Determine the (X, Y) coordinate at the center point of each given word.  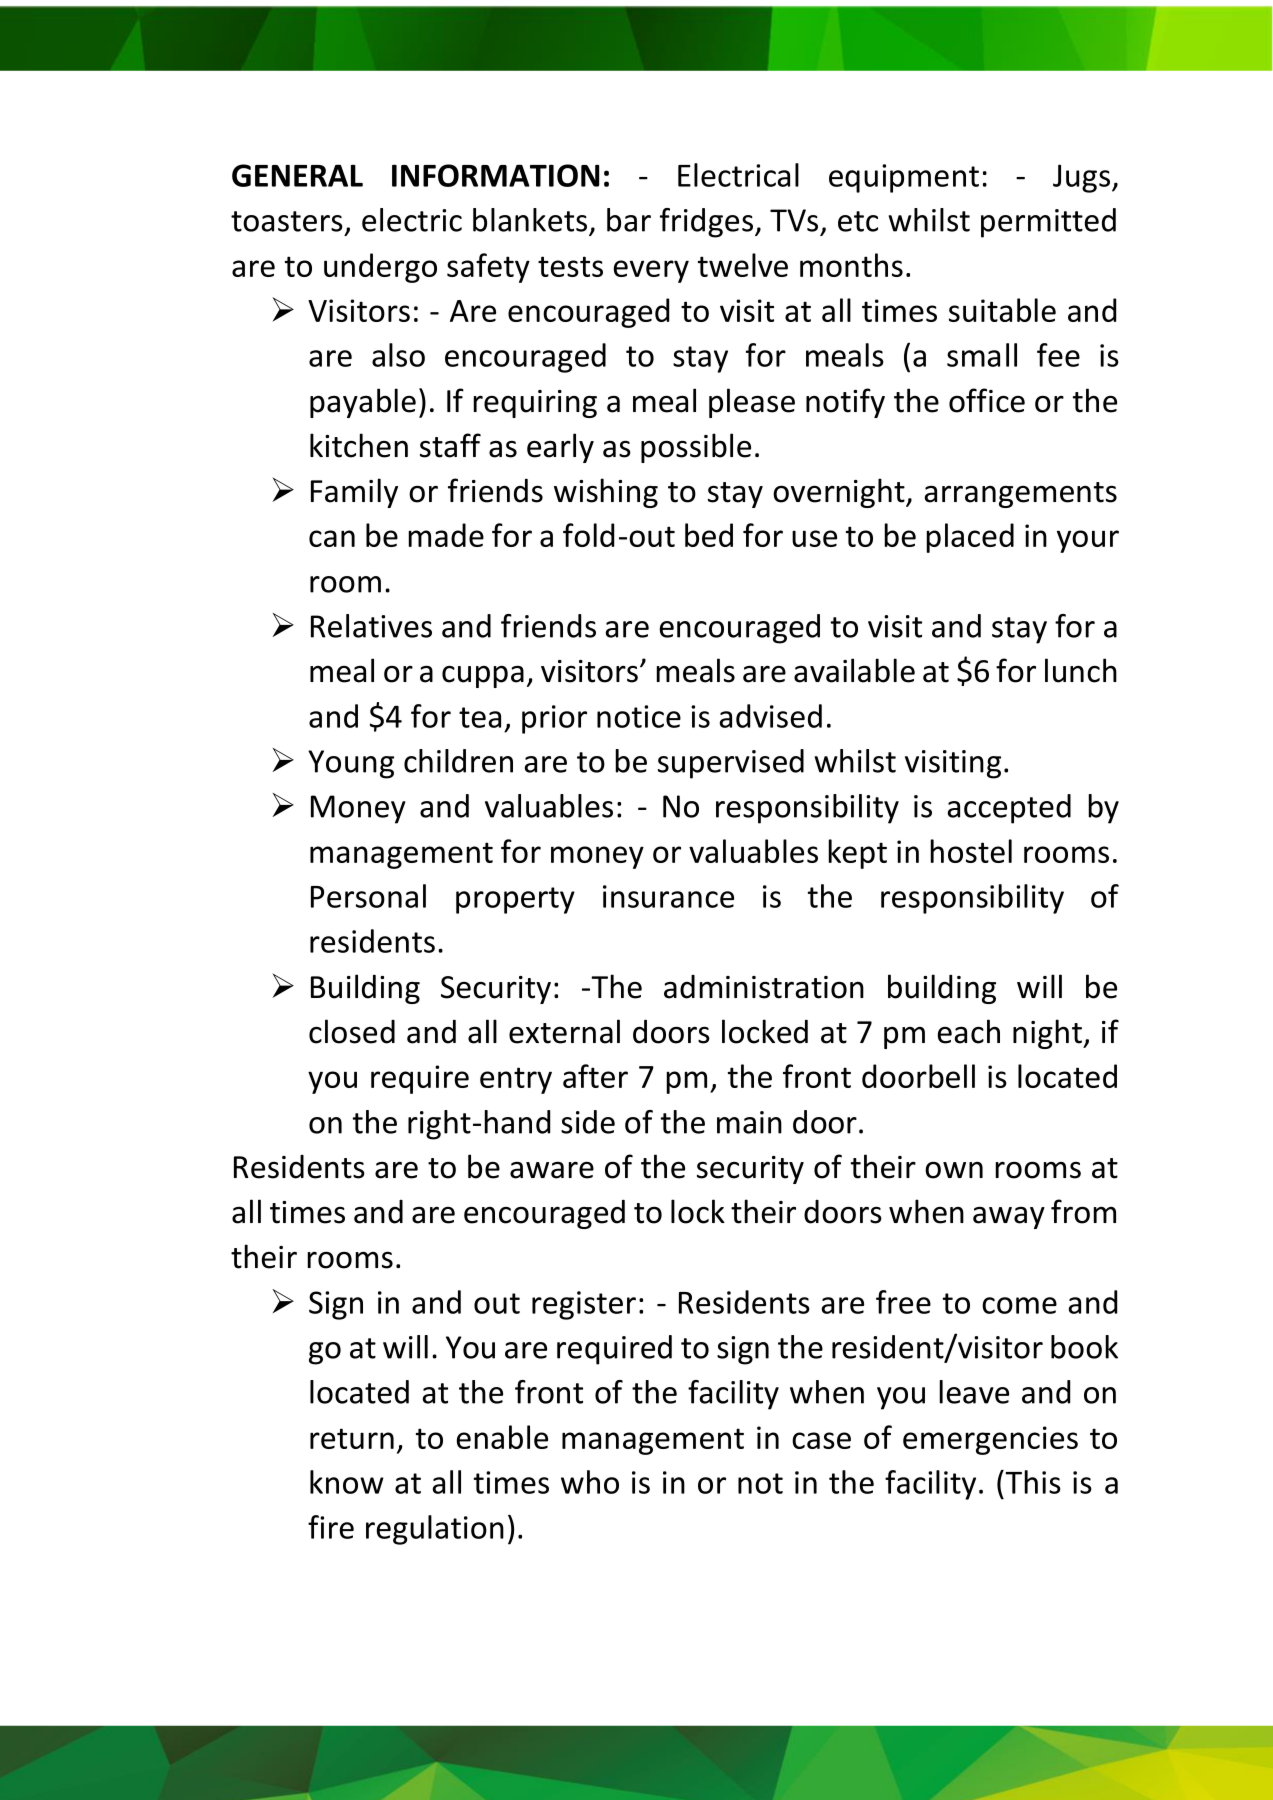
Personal (368, 896)
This (1032, 1482)
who (590, 1482)
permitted (1048, 223)
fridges (706, 223)
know (347, 1482)
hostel (971, 851)
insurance (668, 896)
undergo (380, 268)
